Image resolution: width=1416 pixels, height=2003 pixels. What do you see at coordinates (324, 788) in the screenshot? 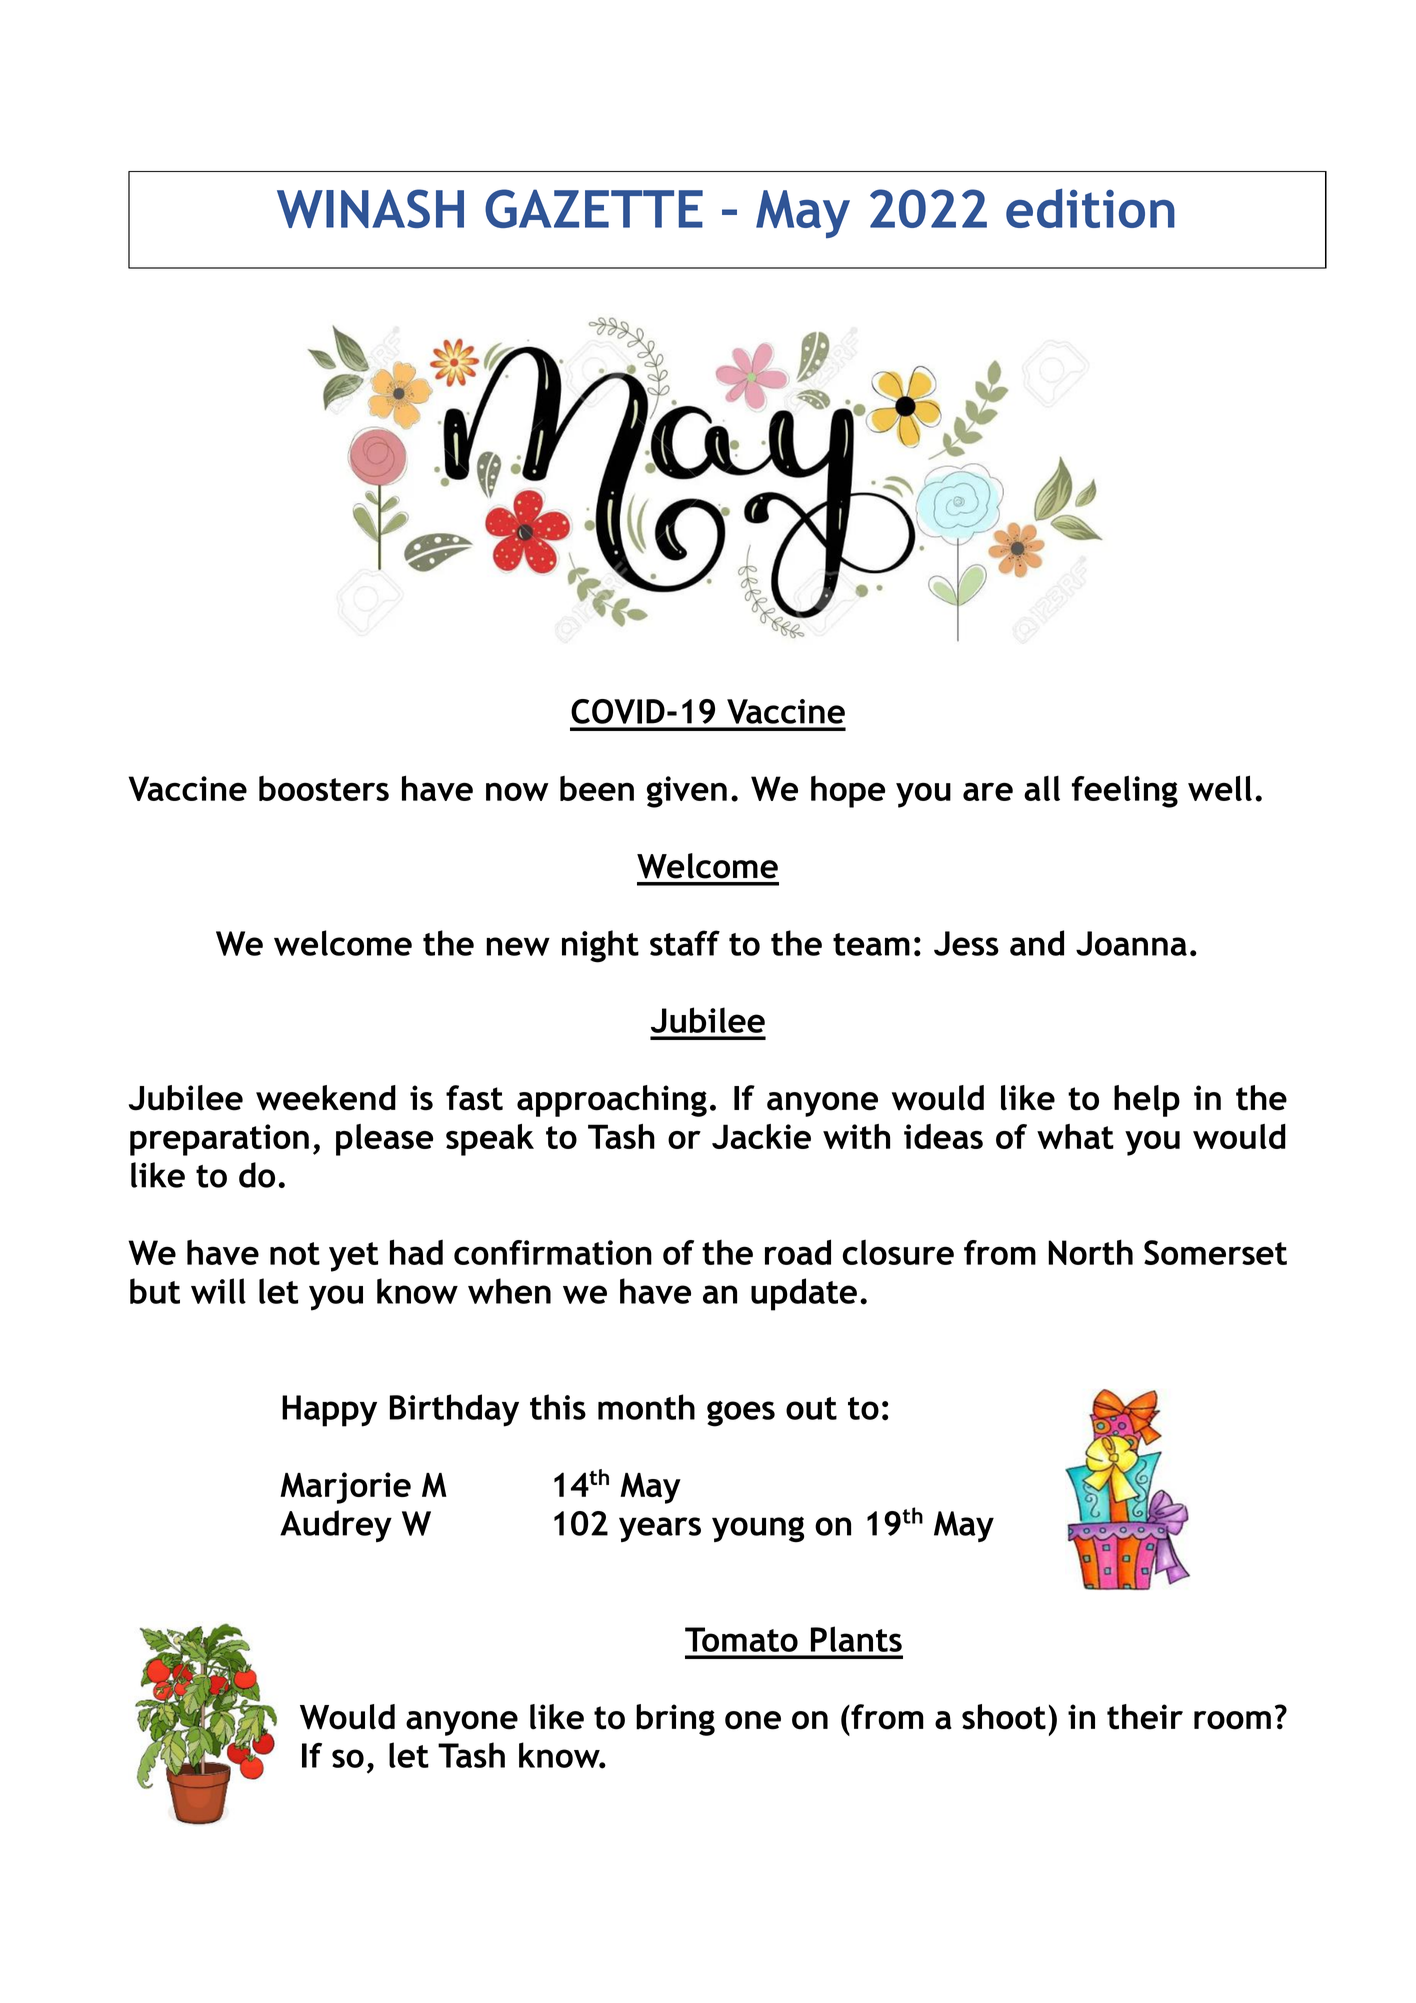
I see `boosters` at bounding box center [324, 788].
